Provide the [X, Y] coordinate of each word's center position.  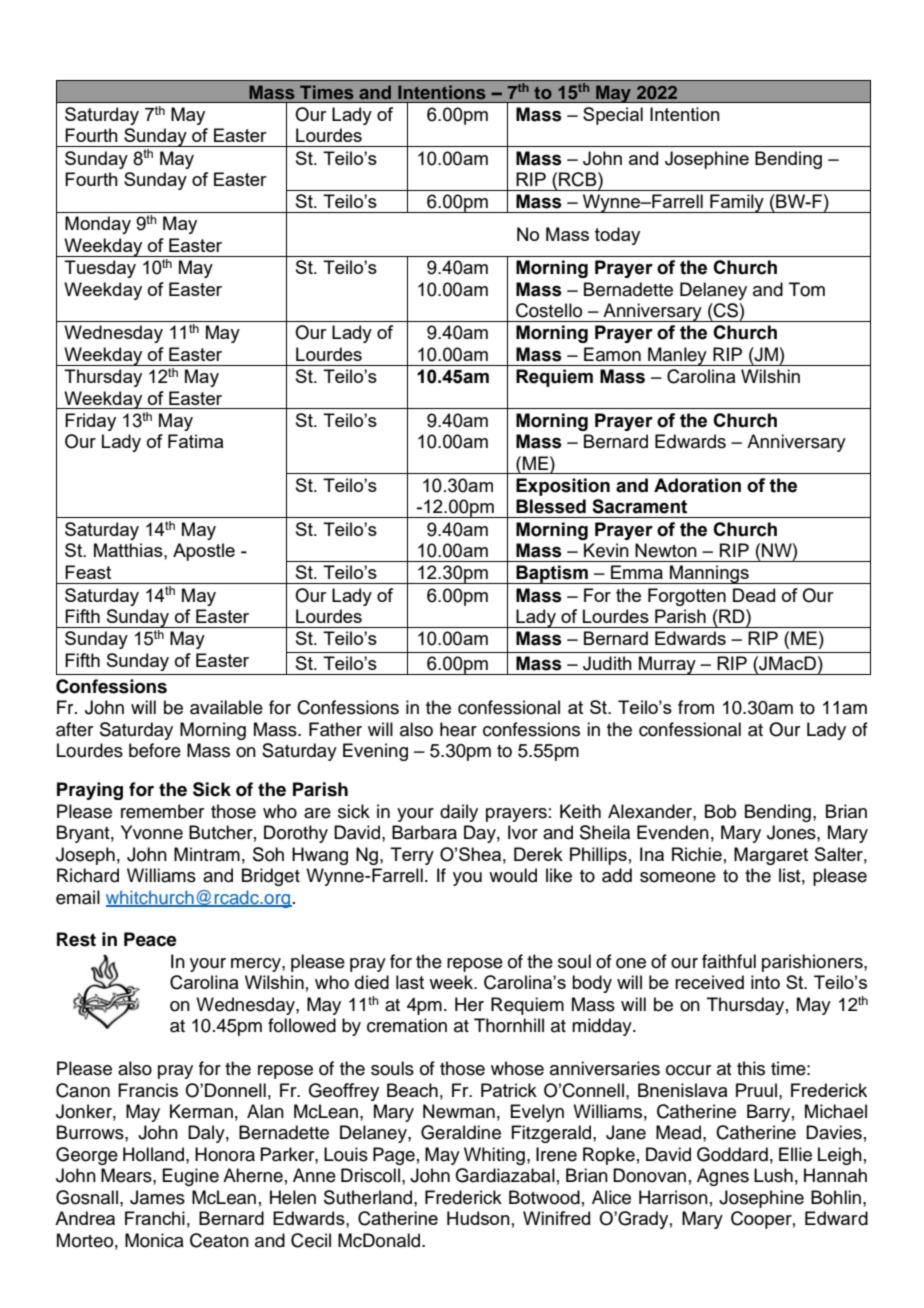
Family [737, 203]
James [157, 1197]
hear [458, 729]
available [226, 707]
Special [613, 116]
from [696, 707]
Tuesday [100, 269]
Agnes [723, 1177]
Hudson [478, 1218]
